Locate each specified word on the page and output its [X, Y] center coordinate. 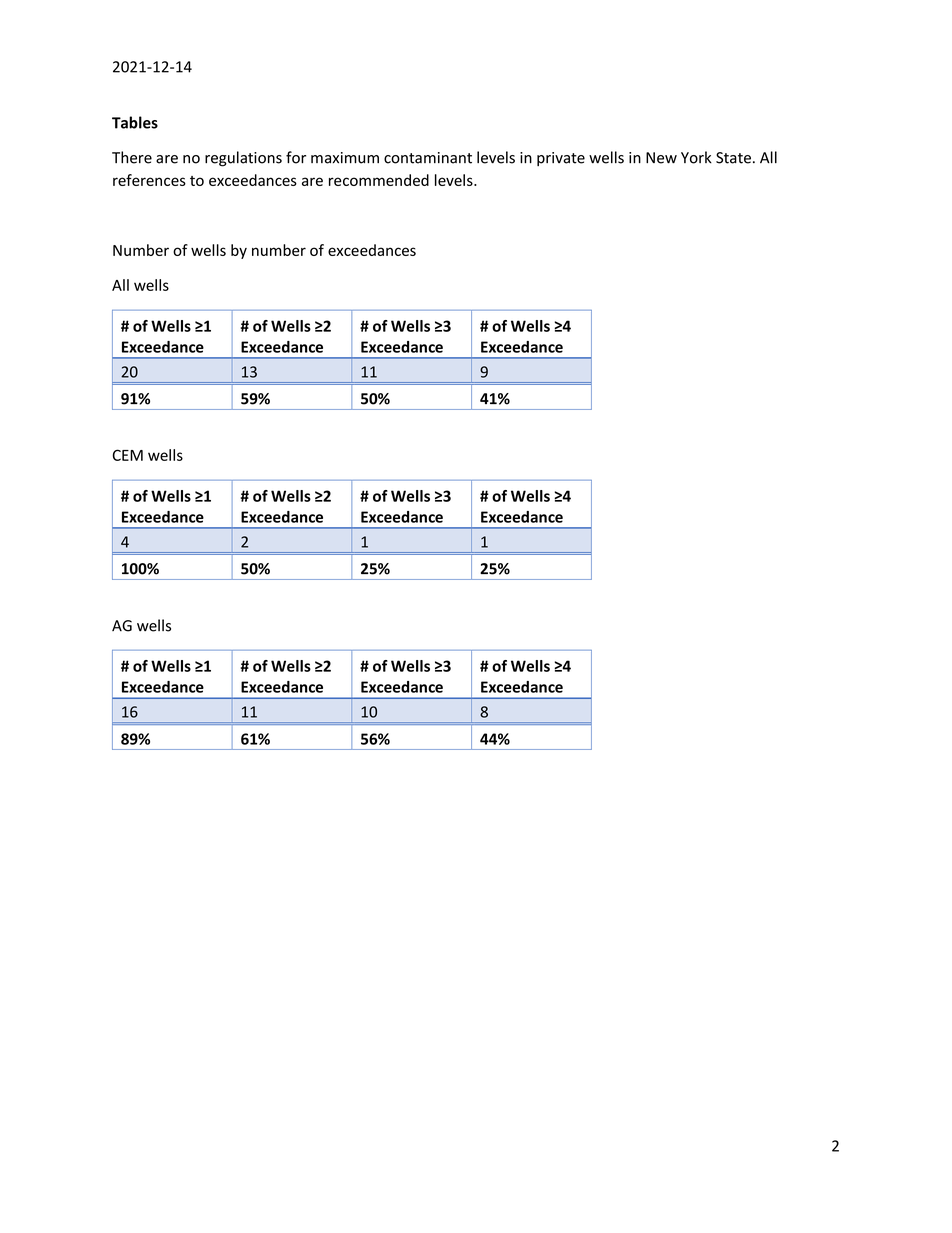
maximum [345, 158]
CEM [127, 455]
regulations [243, 159]
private [561, 159]
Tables [135, 122]
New [661, 158]
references [149, 180]
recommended [379, 180]
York [696, 157]
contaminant [428, 158]
